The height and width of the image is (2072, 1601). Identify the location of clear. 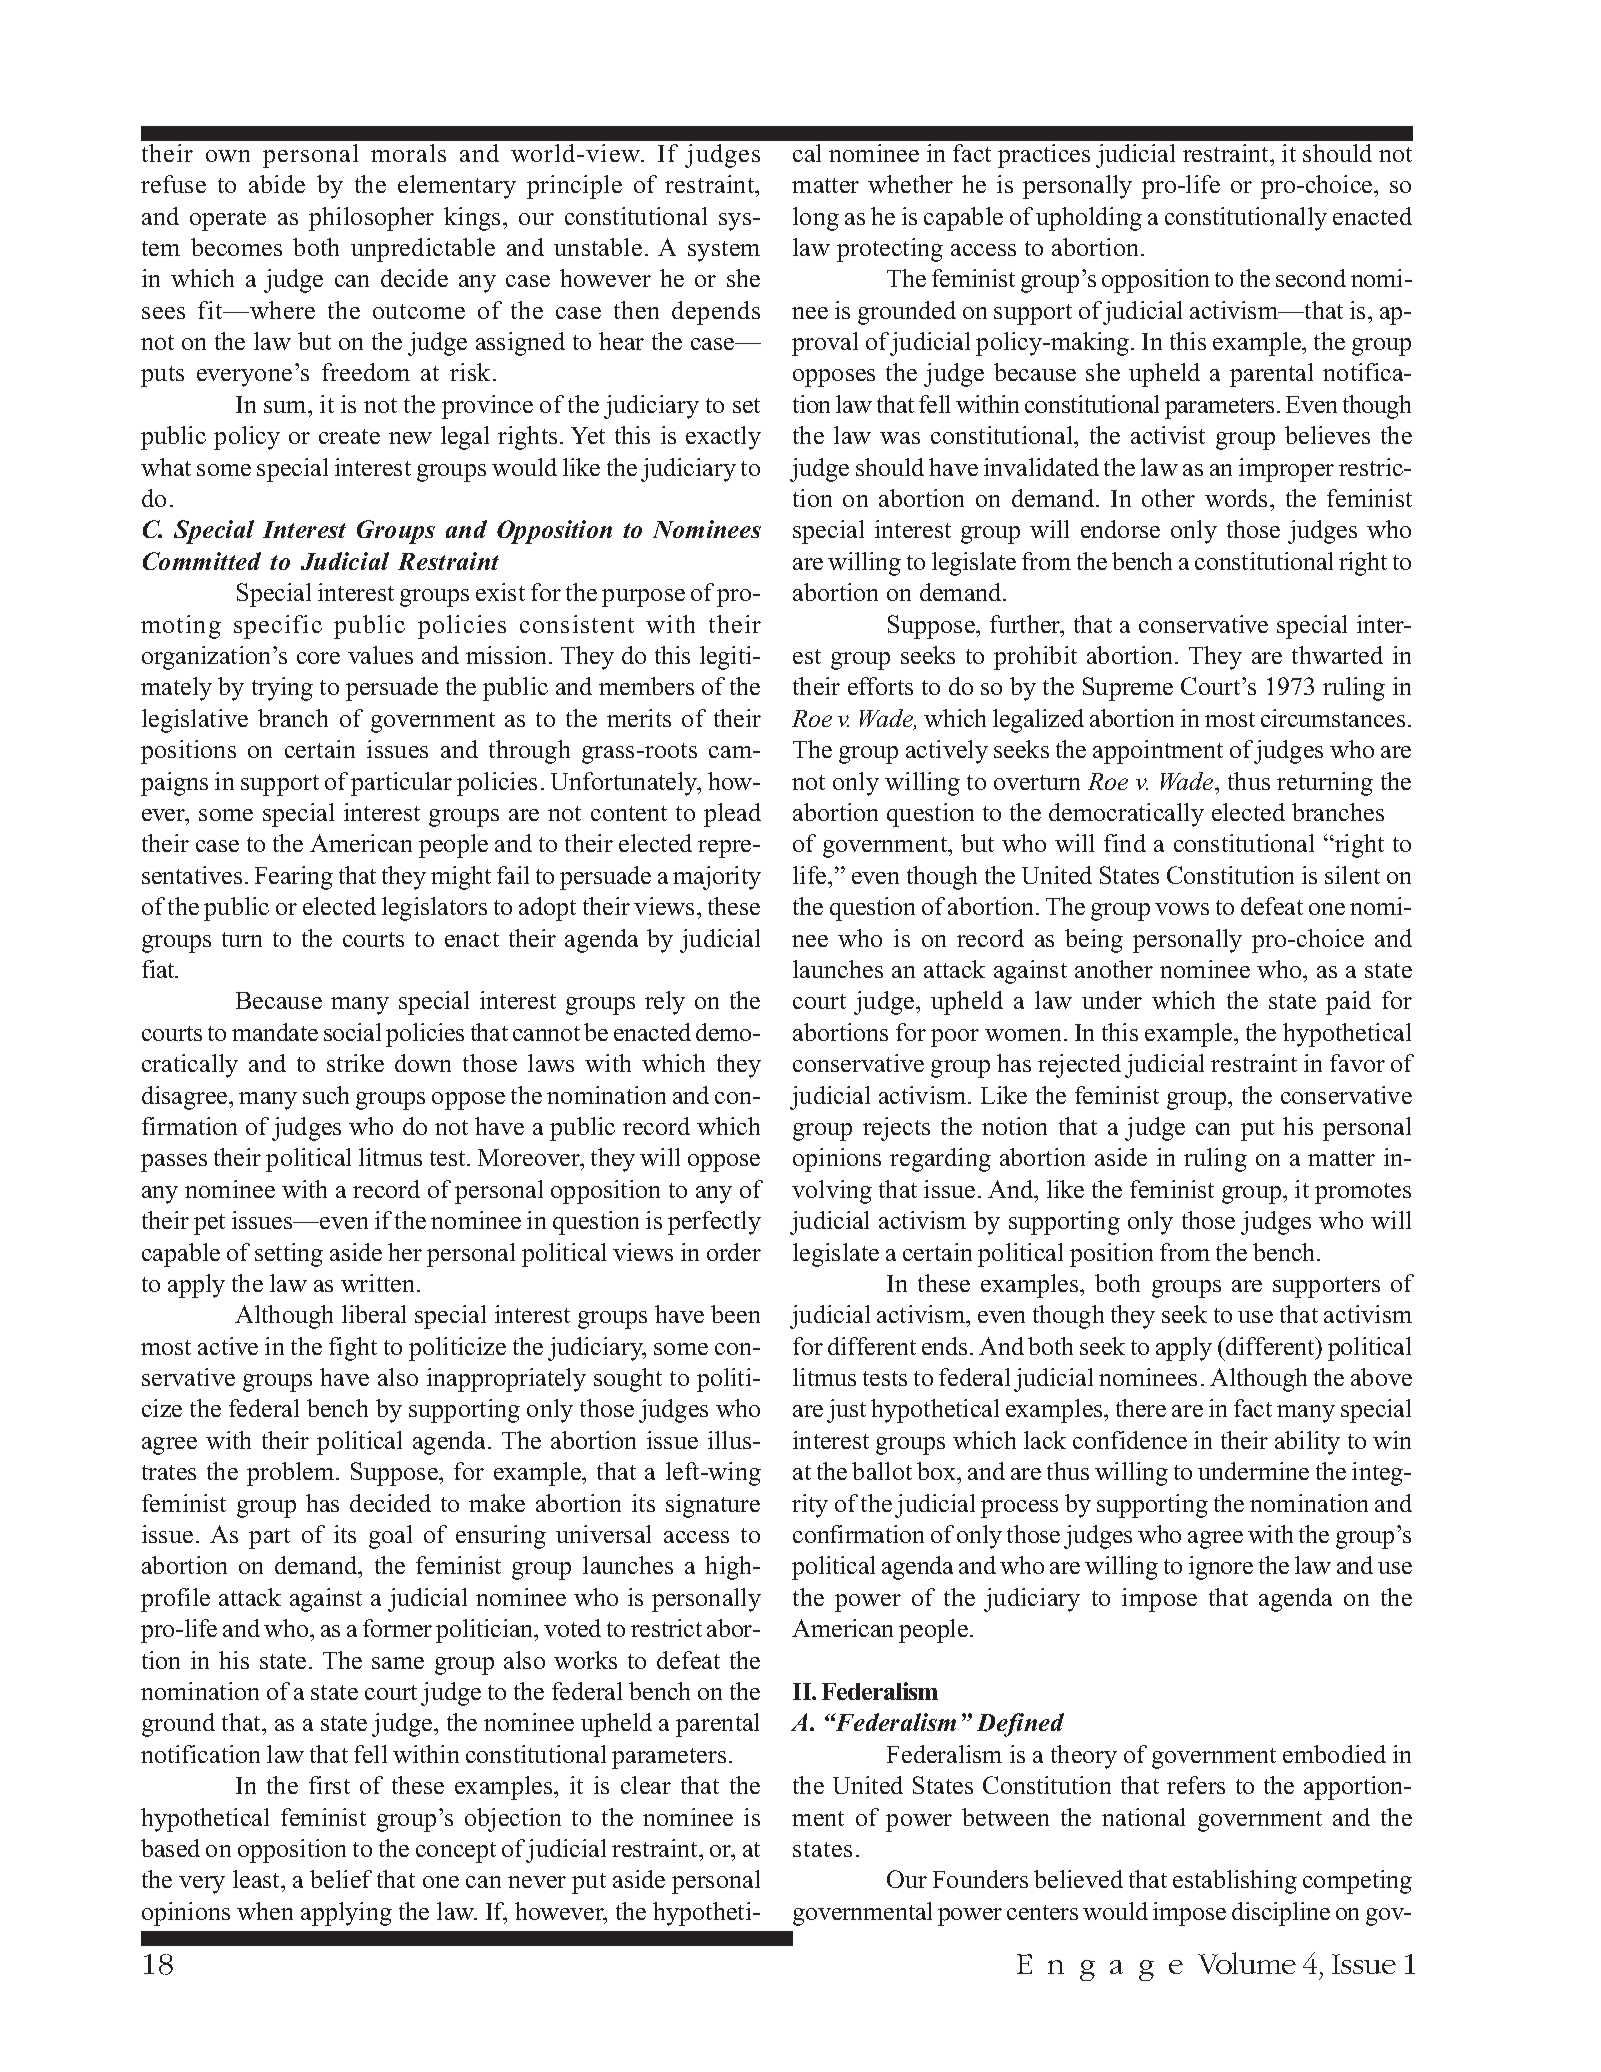
(646, 1785).
